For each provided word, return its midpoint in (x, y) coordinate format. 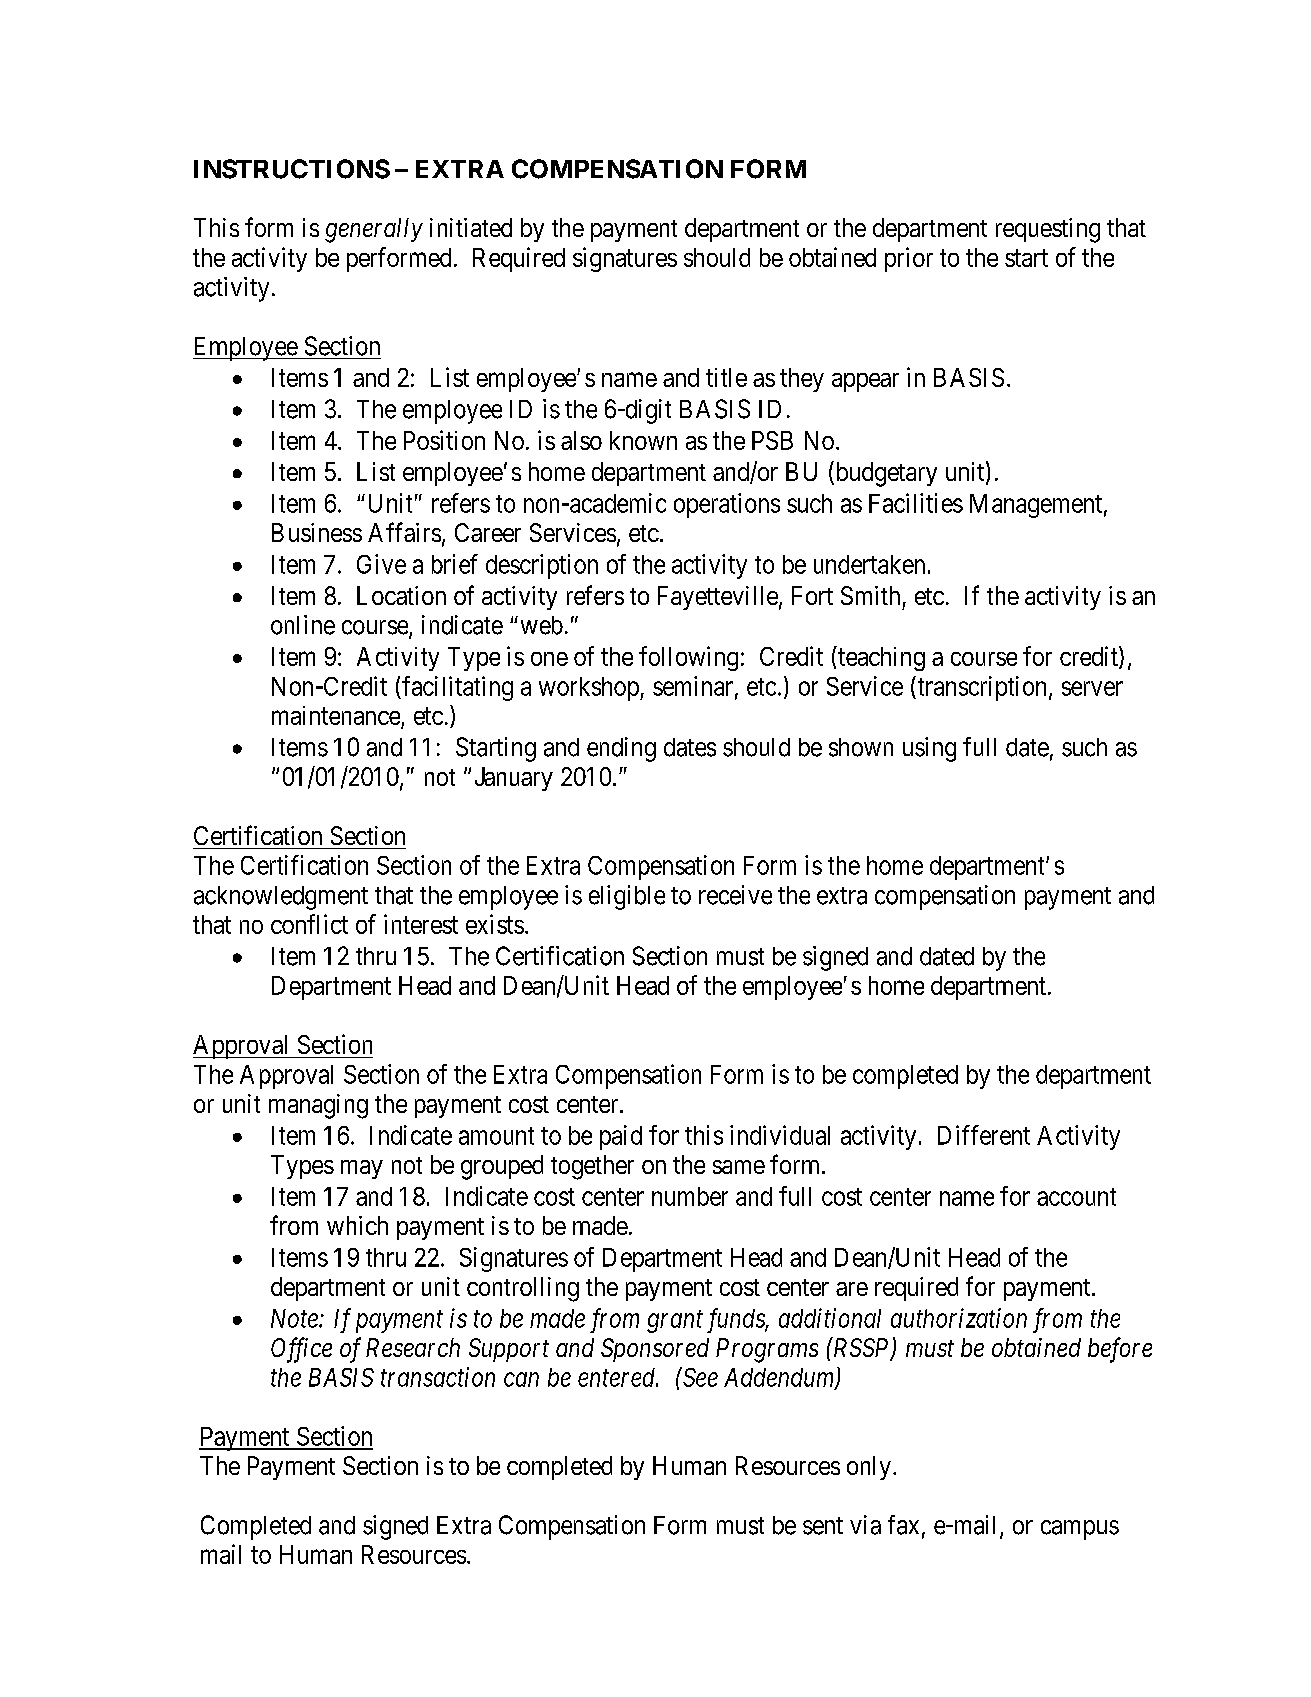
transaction (438, 1377)
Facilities (916, 503)
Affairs (404, 532)
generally (374, 230)
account (1076, 1197)
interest (421, 924)
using (929, 749)
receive (735, 895)
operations (727, 505)
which (357, 1225)
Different (984, 1135)
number (690, 1196)
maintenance (337, 717)
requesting (1048, 230)
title (726, 377)
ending (621, 749)
